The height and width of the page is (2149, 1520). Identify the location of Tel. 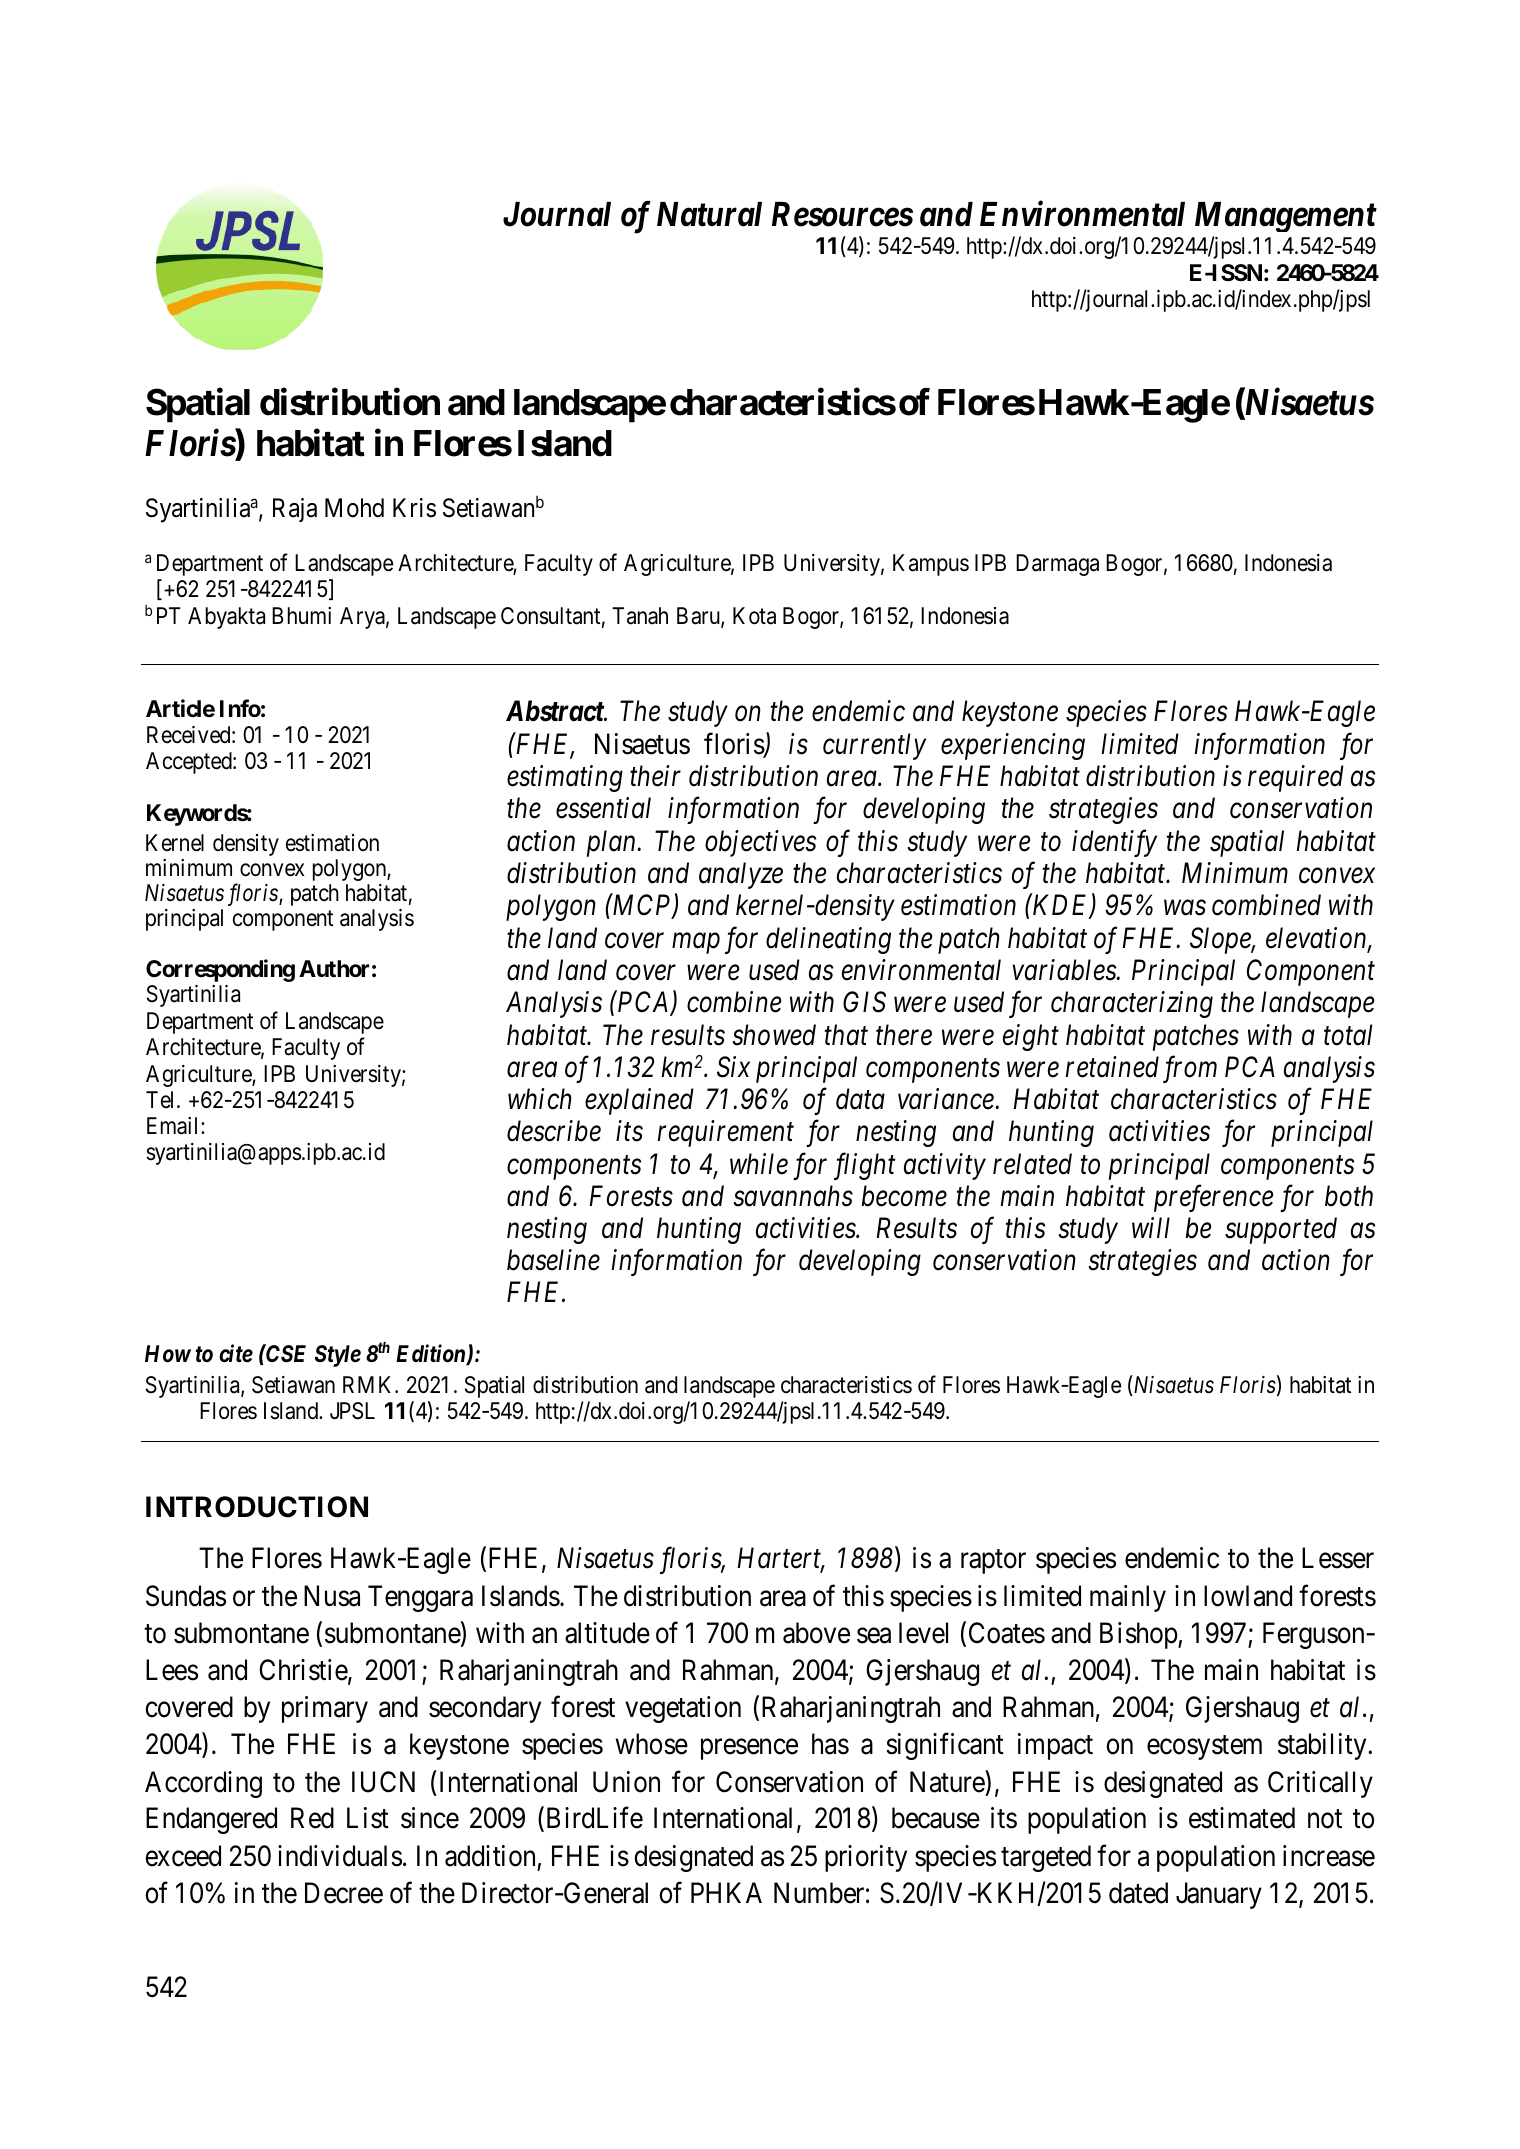
(162, 1100).
